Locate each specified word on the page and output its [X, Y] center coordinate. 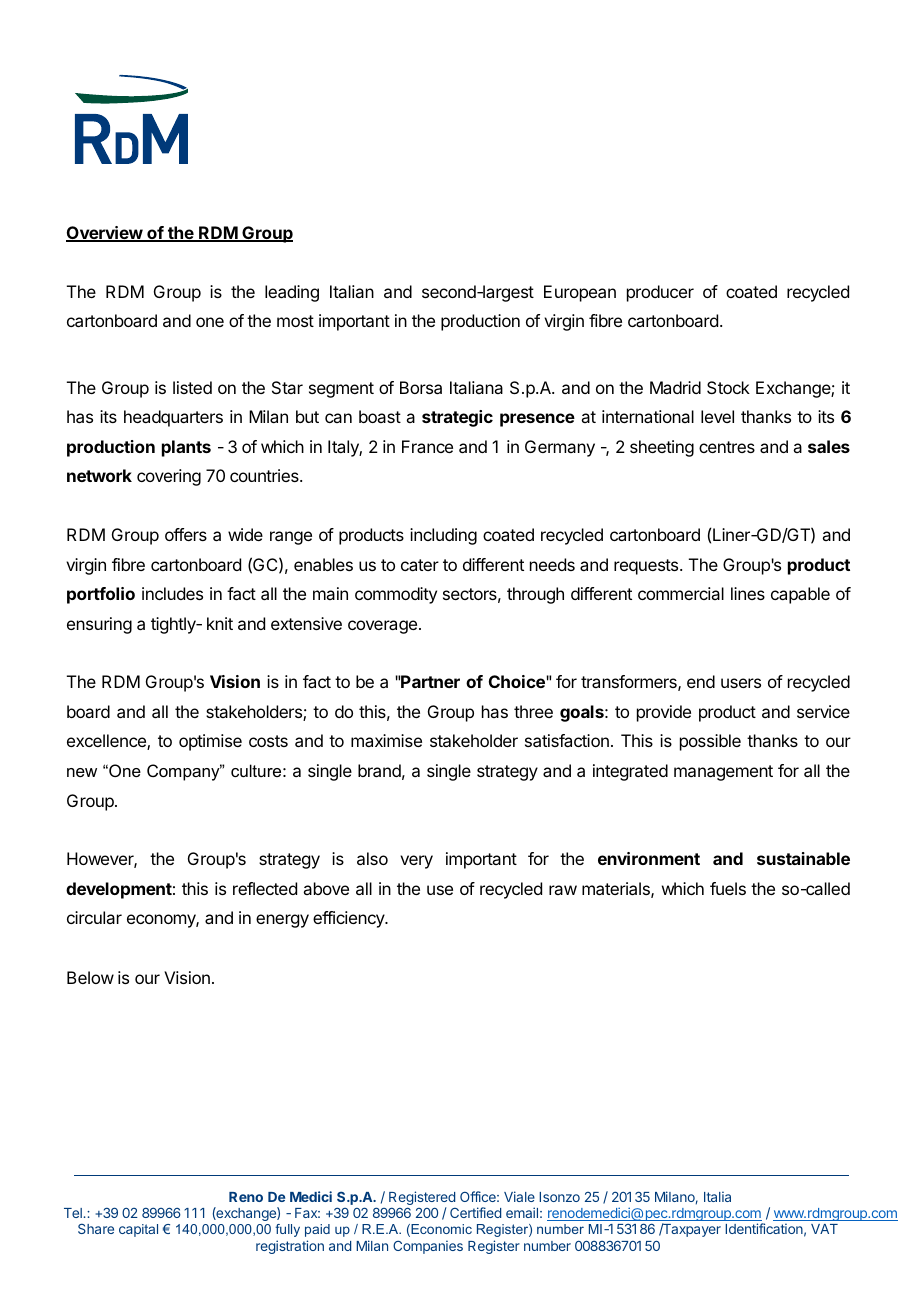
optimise [210, 742]
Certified [475, 1212]
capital [138, 1230]
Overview [105, 234]
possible [710, 742]
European [580, 293]
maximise [386, 740]
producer [660, 293]
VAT [824, 1229]
